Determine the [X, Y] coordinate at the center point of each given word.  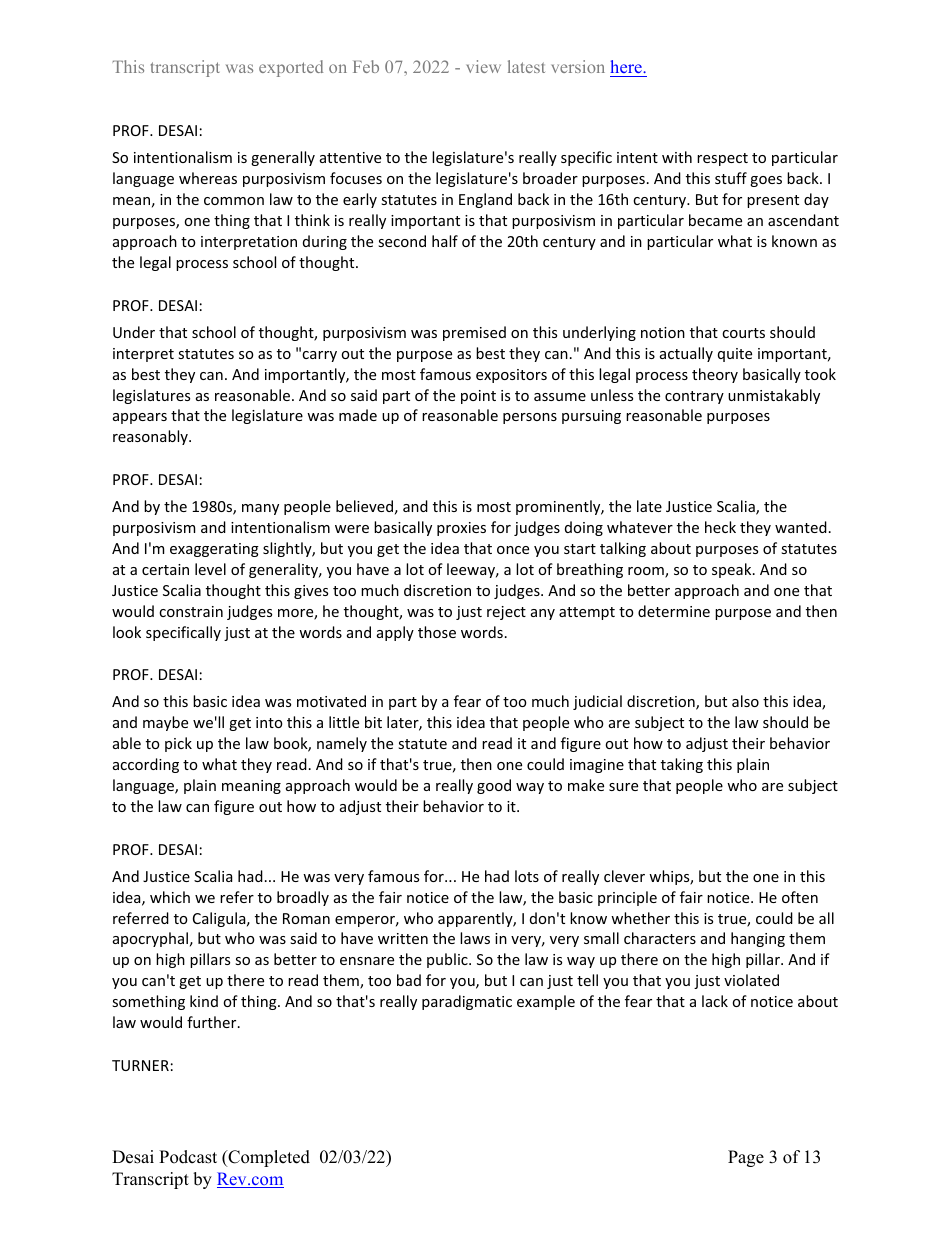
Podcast [188, 1157]
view [484, 66]
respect [722, 159]
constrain [191, 611]
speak [733, 570]
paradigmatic [467, 1002]
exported [291, 68]
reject [506, 613]
